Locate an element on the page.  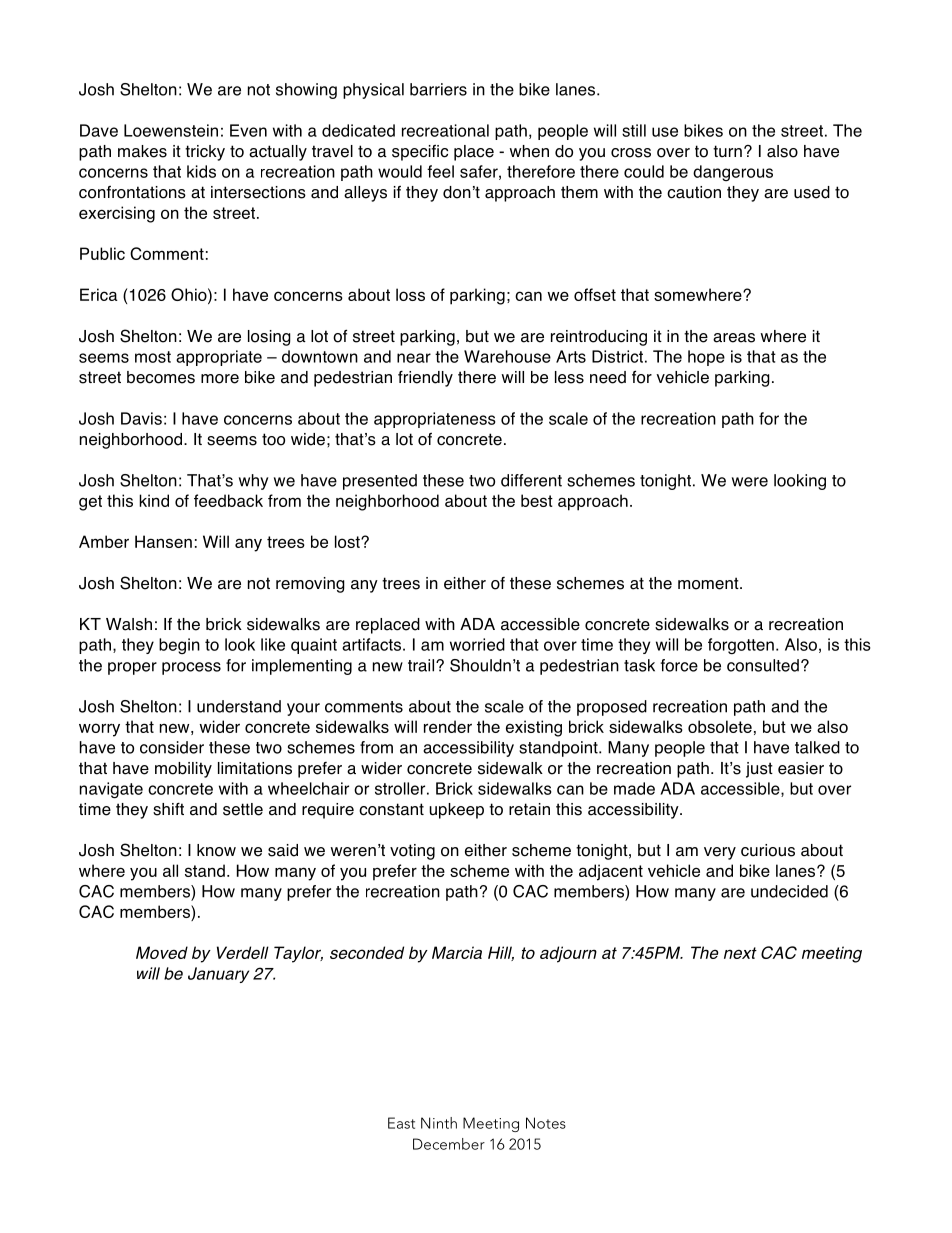
forgotten is located at coordinates (741, 646).
